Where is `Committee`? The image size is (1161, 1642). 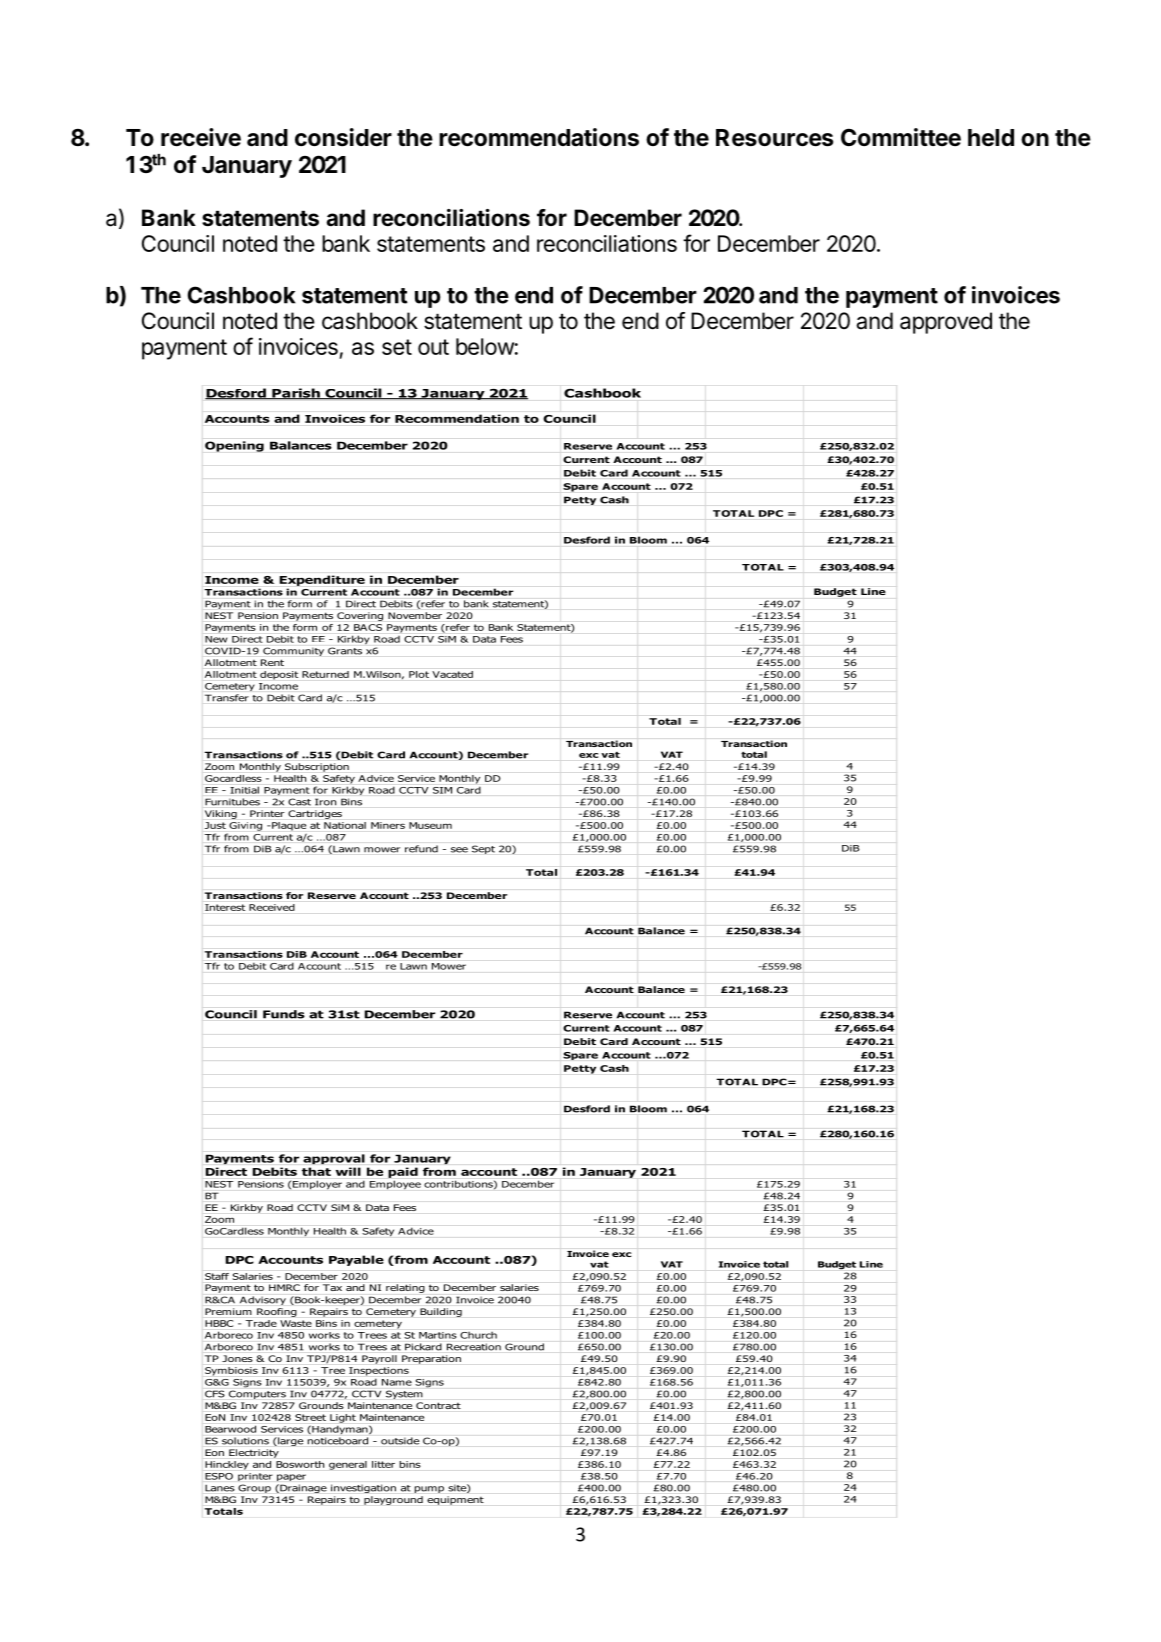 Committee is located at coordinates (901, 137).
